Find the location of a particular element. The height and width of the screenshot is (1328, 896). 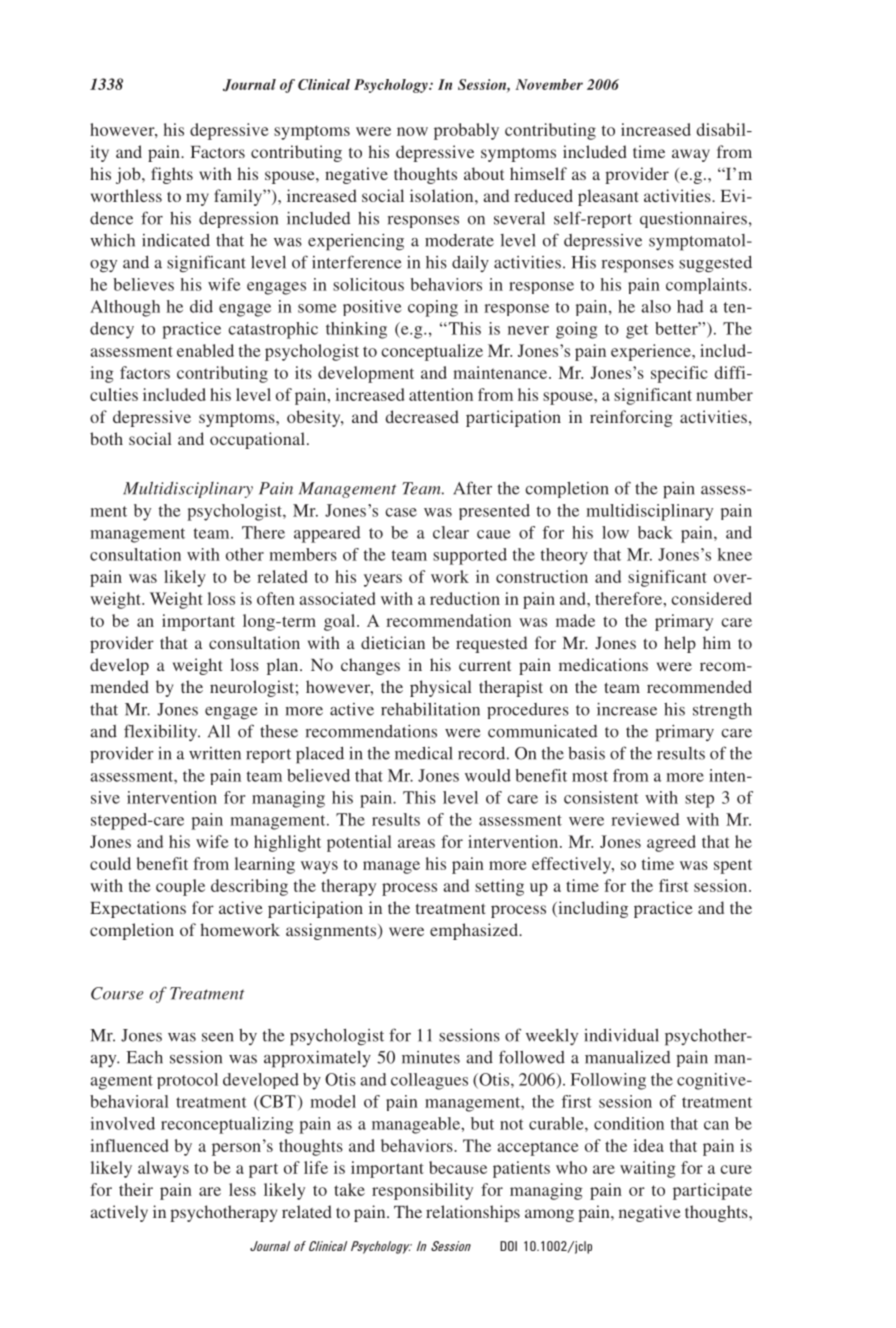

away is located at coordinates (691, 155).
